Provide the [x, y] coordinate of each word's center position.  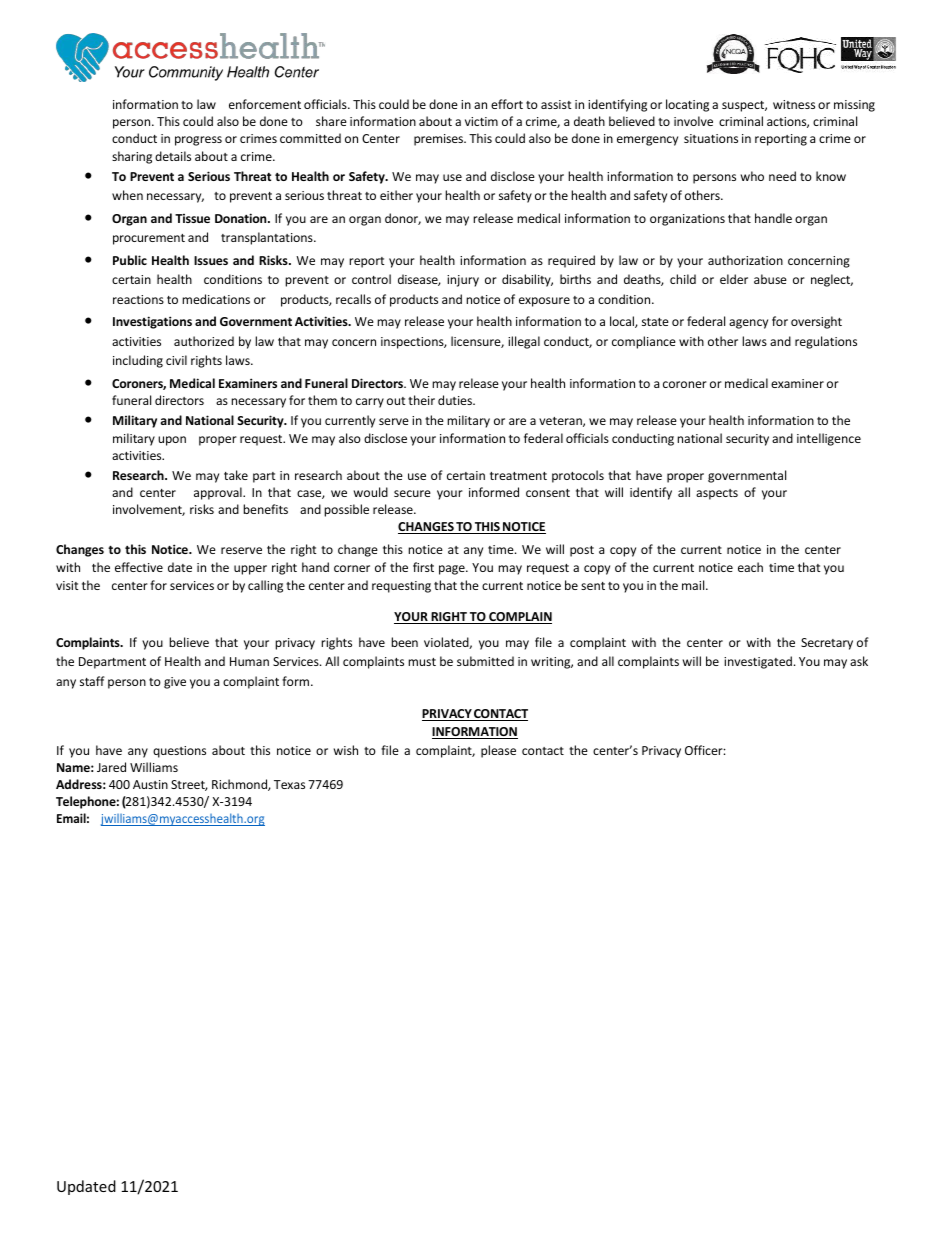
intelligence [829, 439]
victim [481, 121]
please [498, 751]
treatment [518, 476]
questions [179, 752]
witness [794, 104]
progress [198, 141]
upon [172, 441]
